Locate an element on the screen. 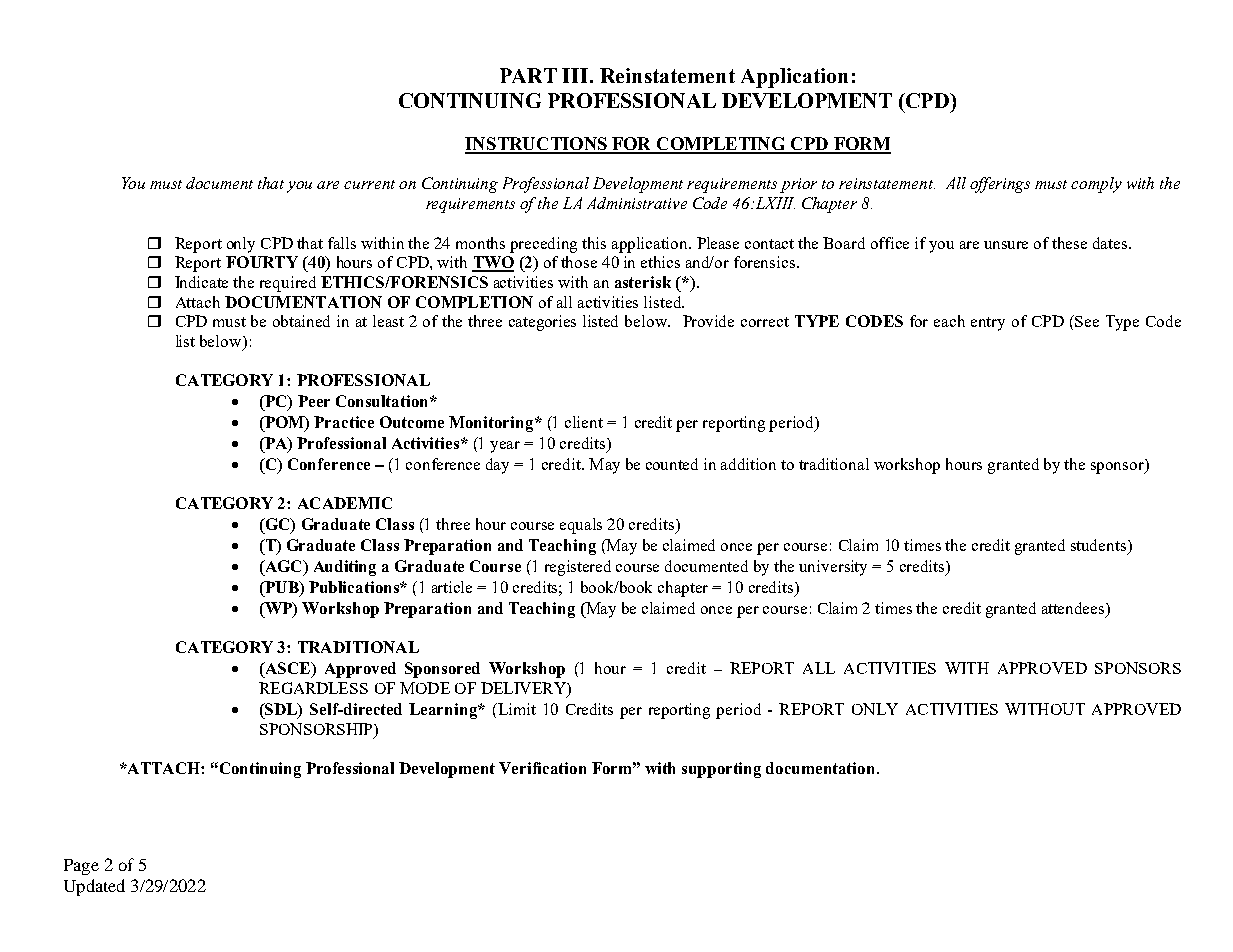  Page is located at coordinates (81, 867).
